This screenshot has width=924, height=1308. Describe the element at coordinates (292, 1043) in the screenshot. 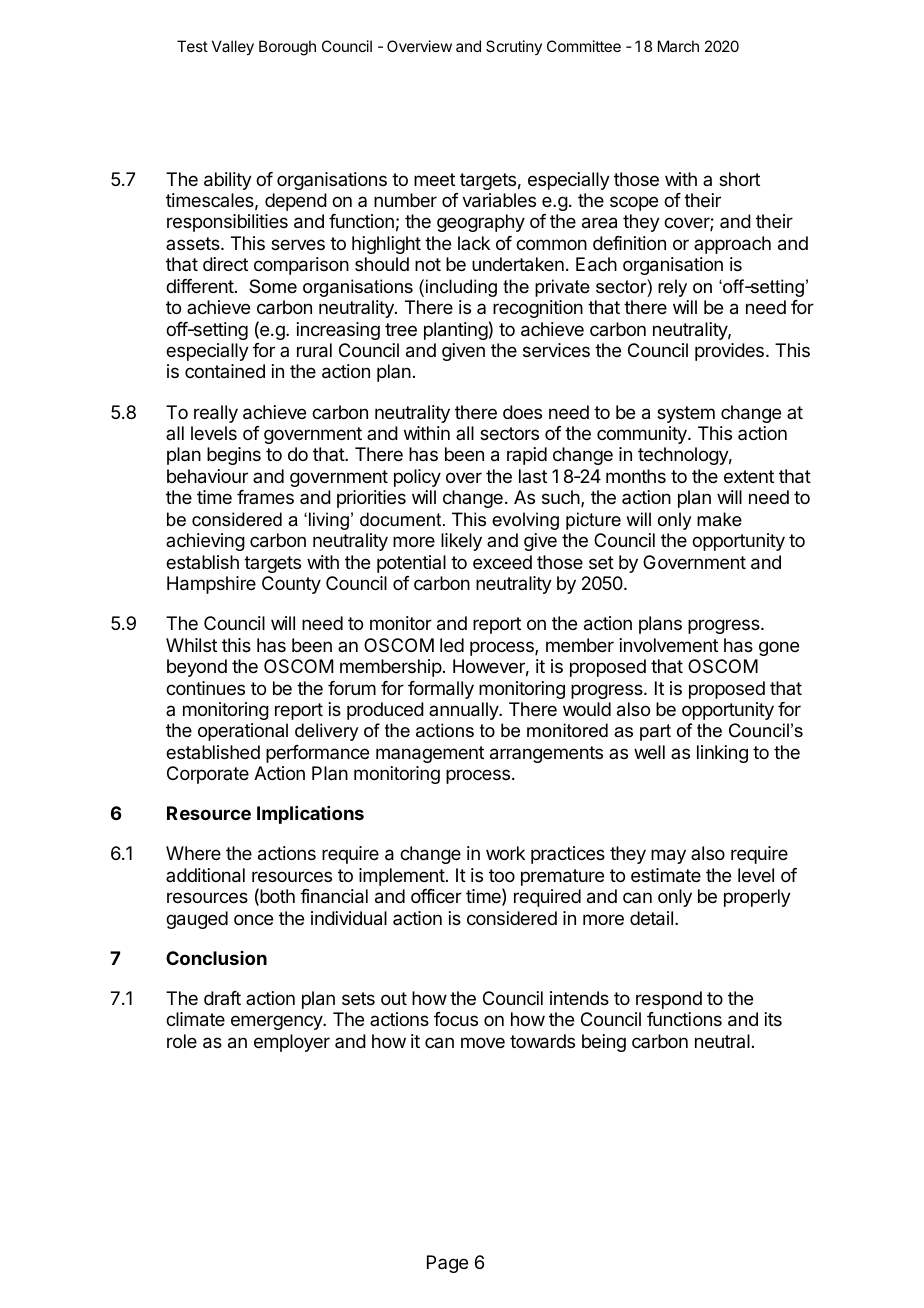

I see `employer` at that location.
